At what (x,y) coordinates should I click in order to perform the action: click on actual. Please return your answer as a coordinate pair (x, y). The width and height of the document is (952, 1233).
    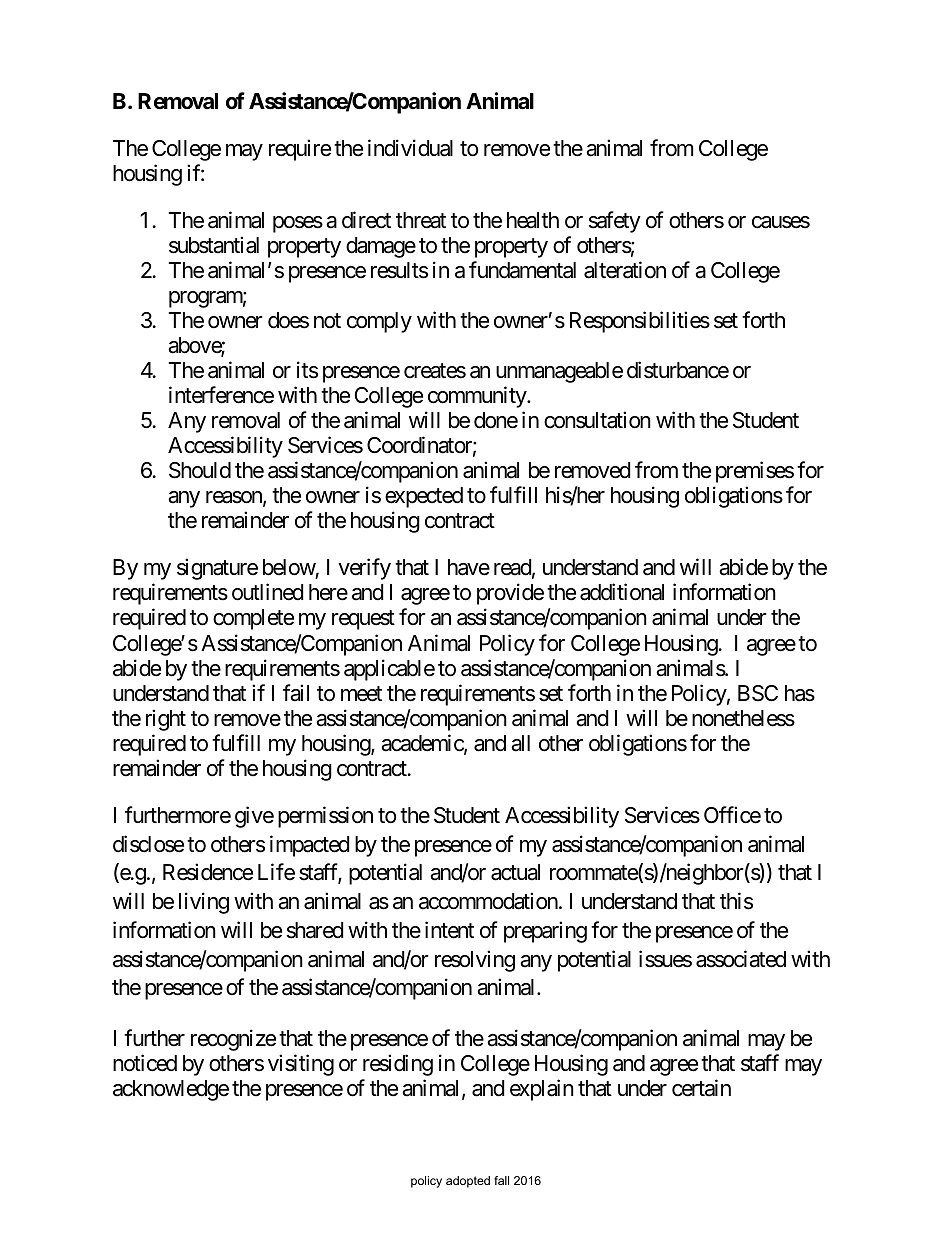
    Looking at the image, I should click on (515, 872).
